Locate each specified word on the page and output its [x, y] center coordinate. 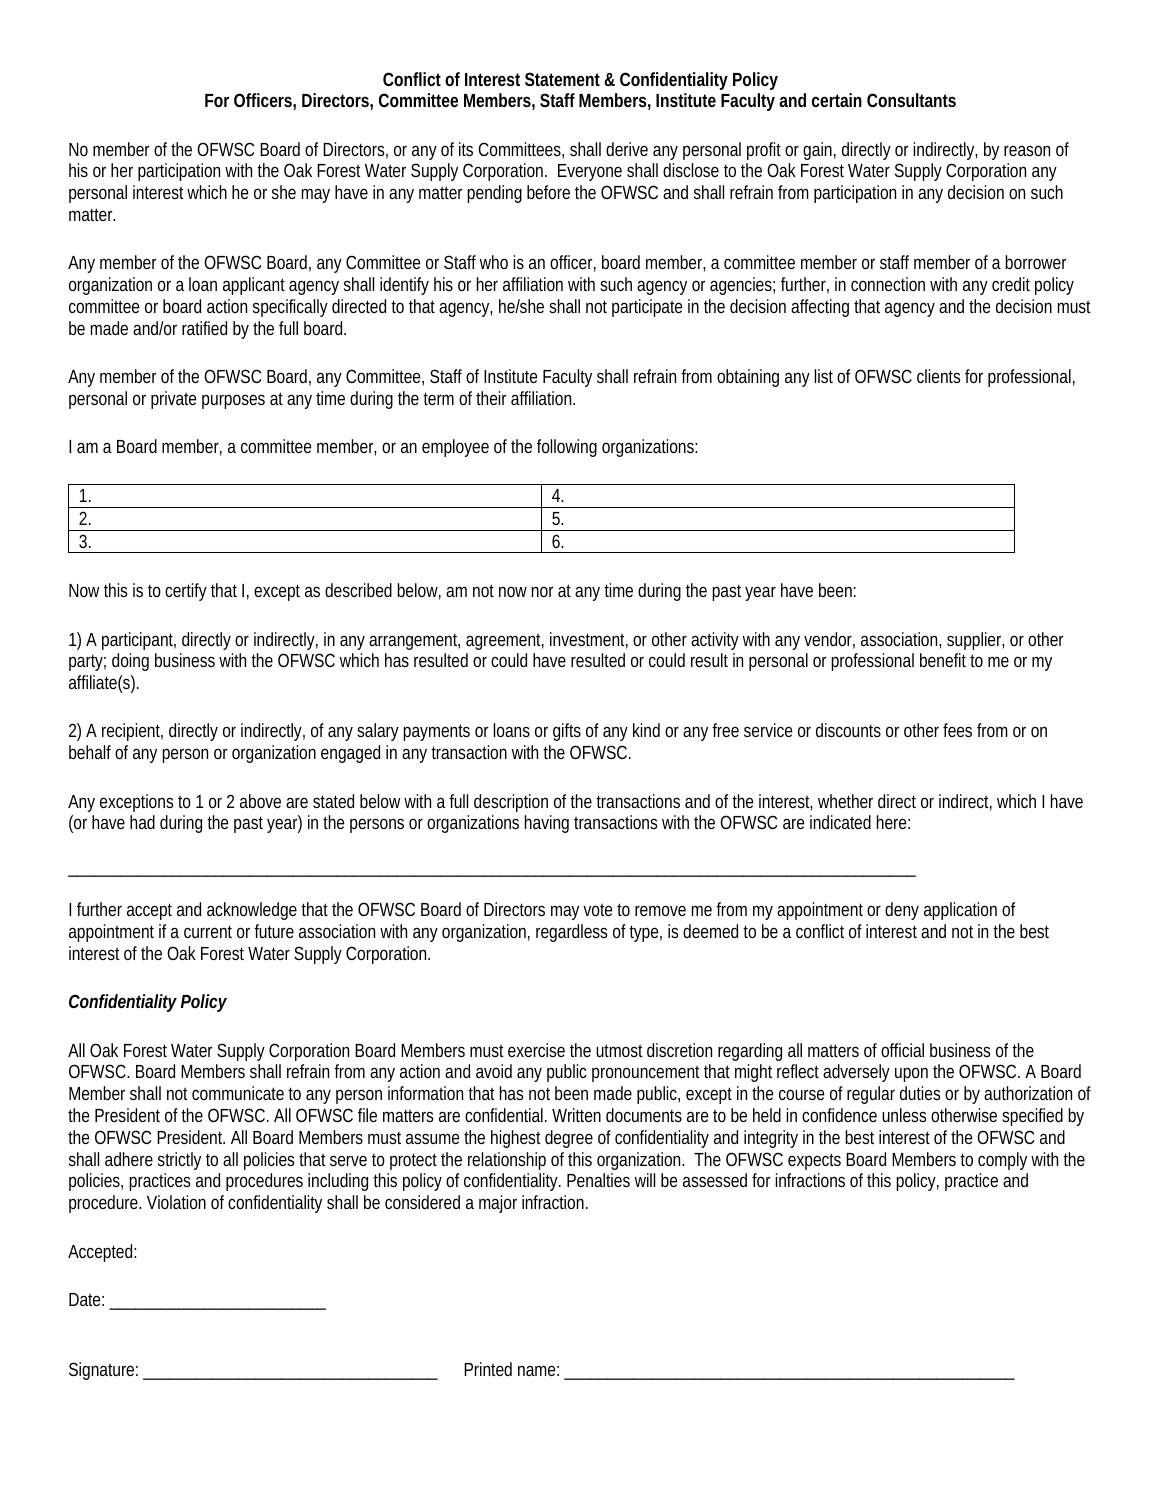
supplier [975, 641]
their [491, 398]
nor [542, 591]
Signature [103, 1371]
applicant [254, 286]
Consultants [911, 100]
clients [938, 376]
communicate [238, 1093]
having [547, 824]
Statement [562, 79]
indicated [840, 822]
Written [576, 1115]
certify [186, 592]
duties [920, 1093]
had [142, 822]
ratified [204, 328]
